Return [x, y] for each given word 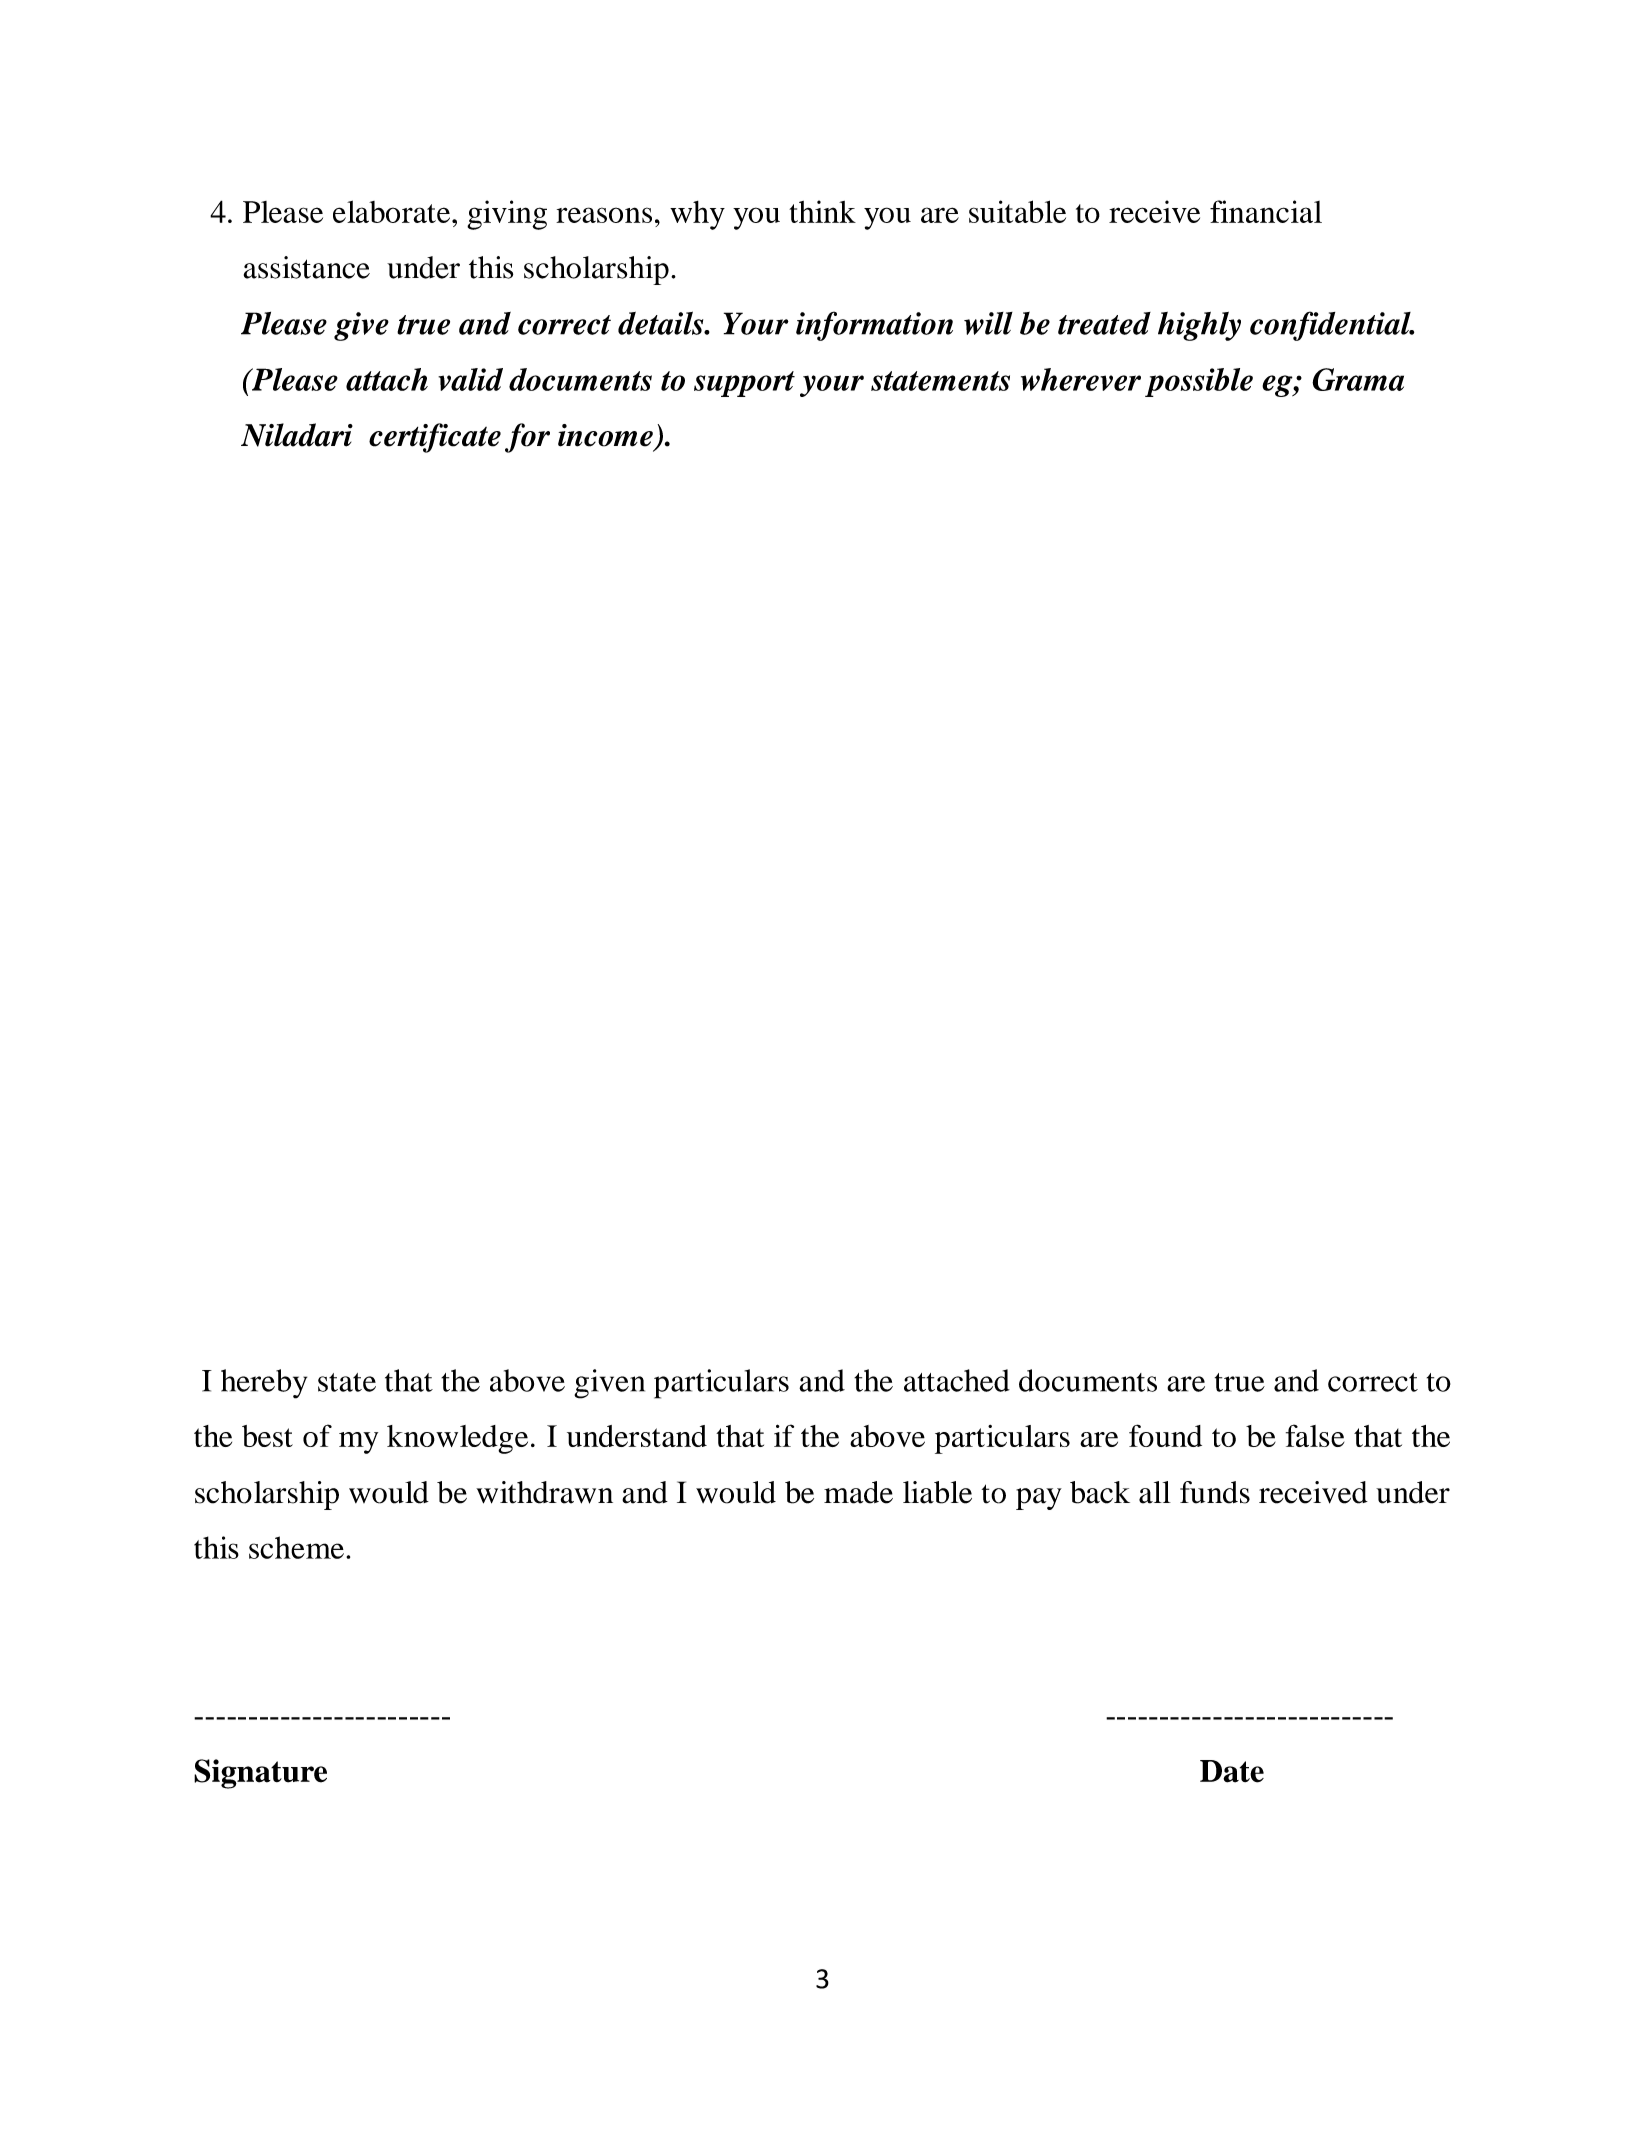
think [822, 211]
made [858, 1492]
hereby [264, 1384]
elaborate [393, 211]
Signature [260, 1774]
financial [1266, 211]
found [1165, 1435]
